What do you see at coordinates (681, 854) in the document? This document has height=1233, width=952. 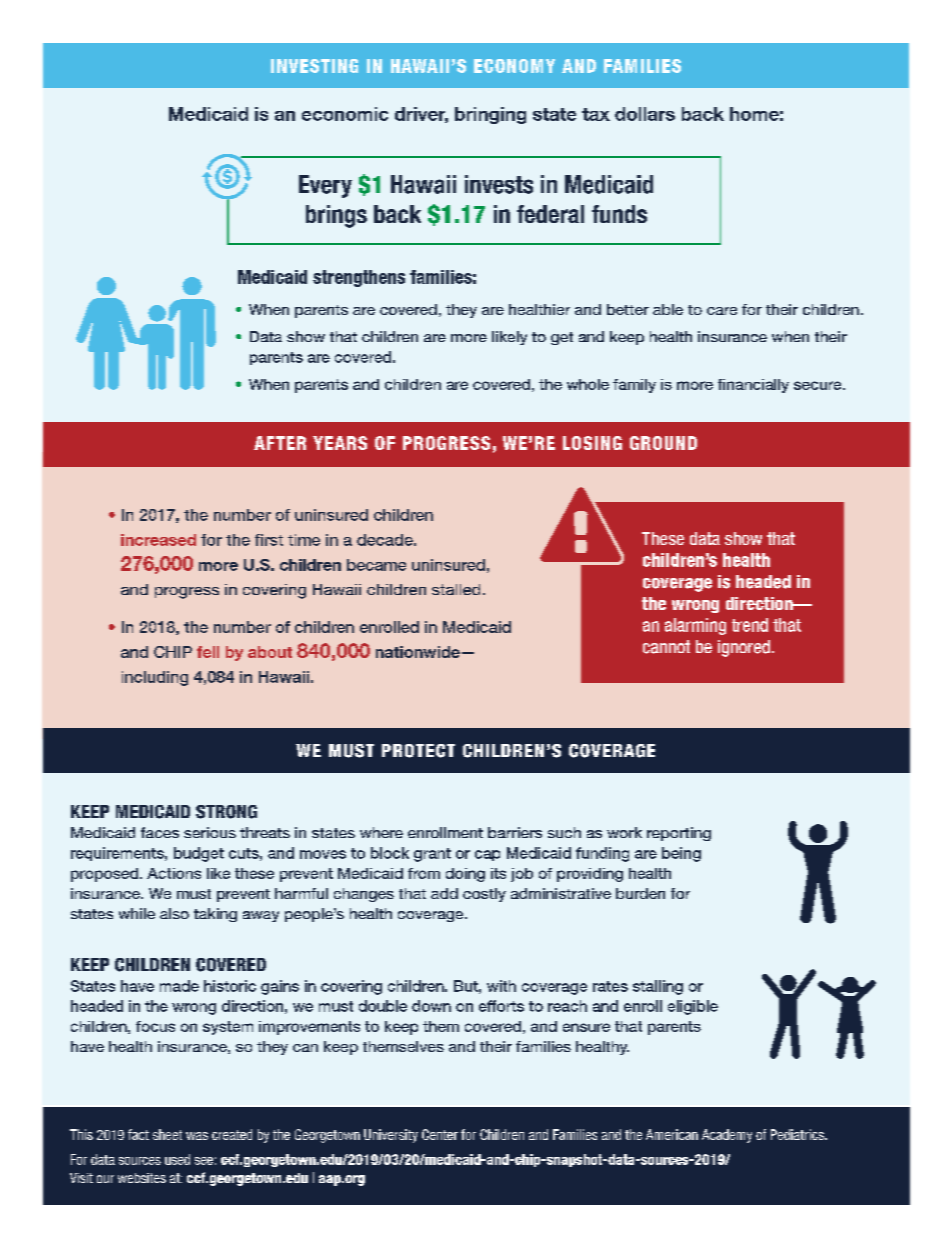 I see `being` at bounding box center [681, 854].
